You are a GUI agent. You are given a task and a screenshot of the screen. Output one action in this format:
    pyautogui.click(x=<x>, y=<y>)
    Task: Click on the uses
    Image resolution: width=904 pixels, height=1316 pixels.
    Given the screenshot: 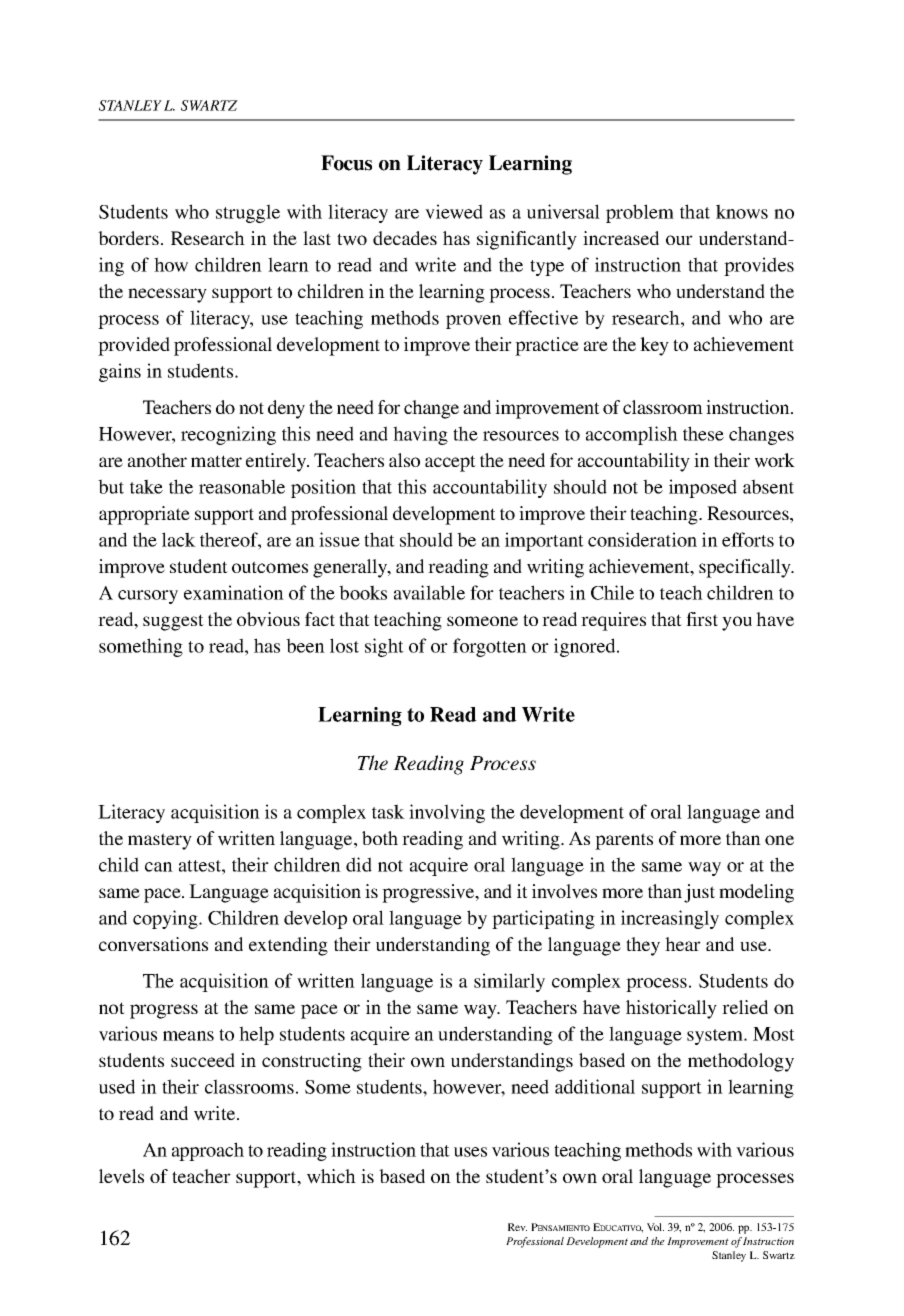 What is the action you would take?
    pyautogui.click(x=470, y=1152)
